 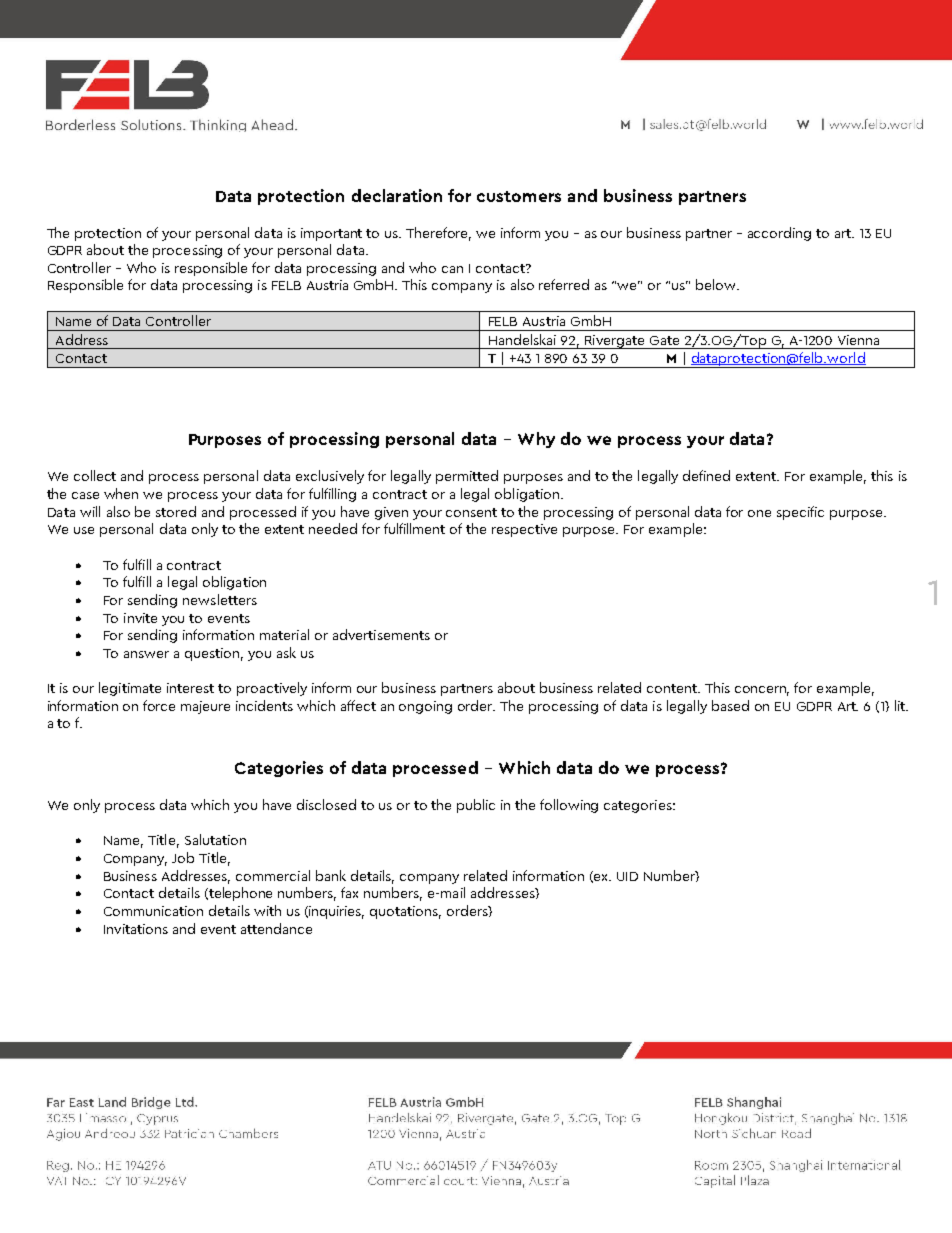 I want to click on Communication, so click(x=153, y=911).
